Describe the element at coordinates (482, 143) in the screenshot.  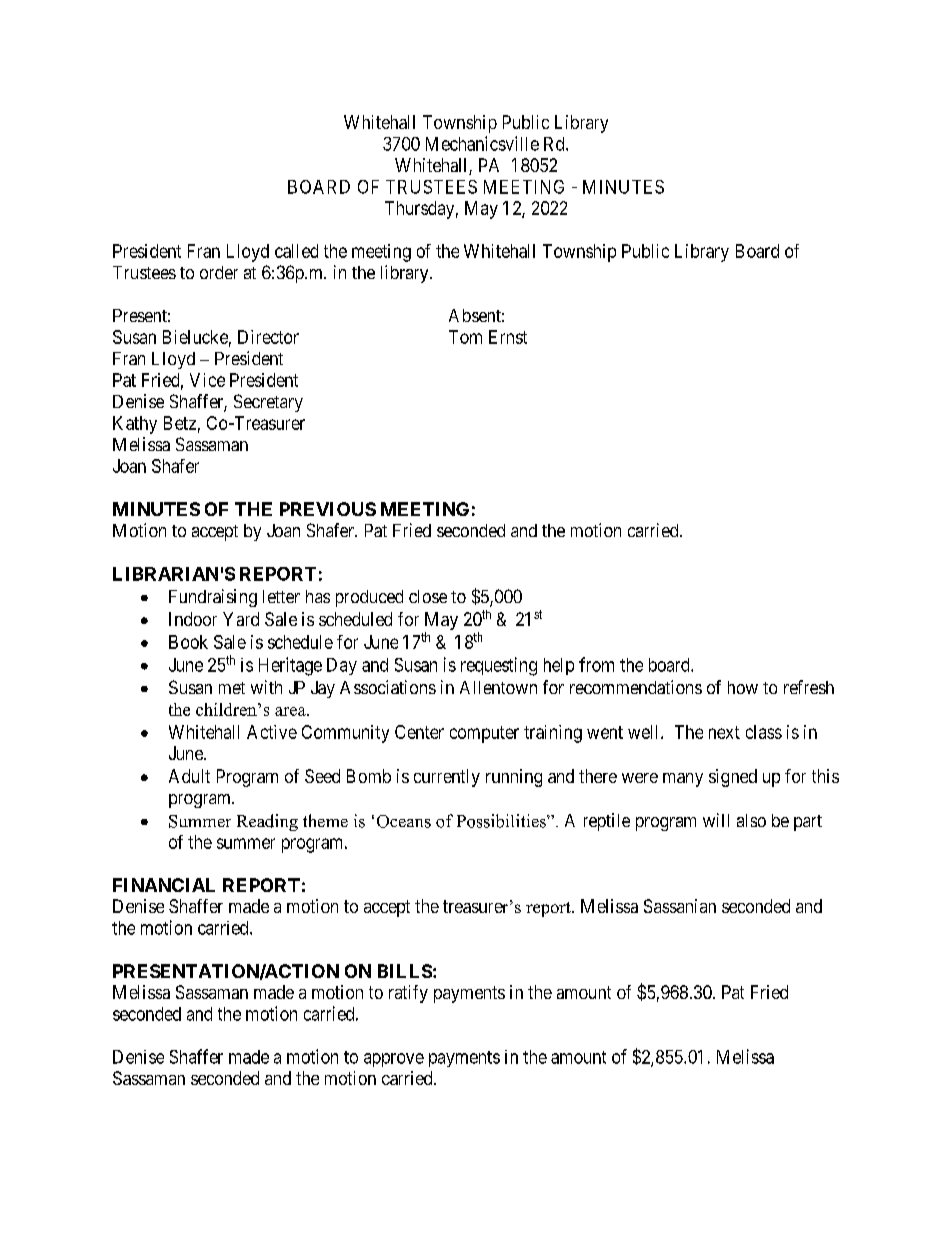
I see `Mechanicsville` at that location.
